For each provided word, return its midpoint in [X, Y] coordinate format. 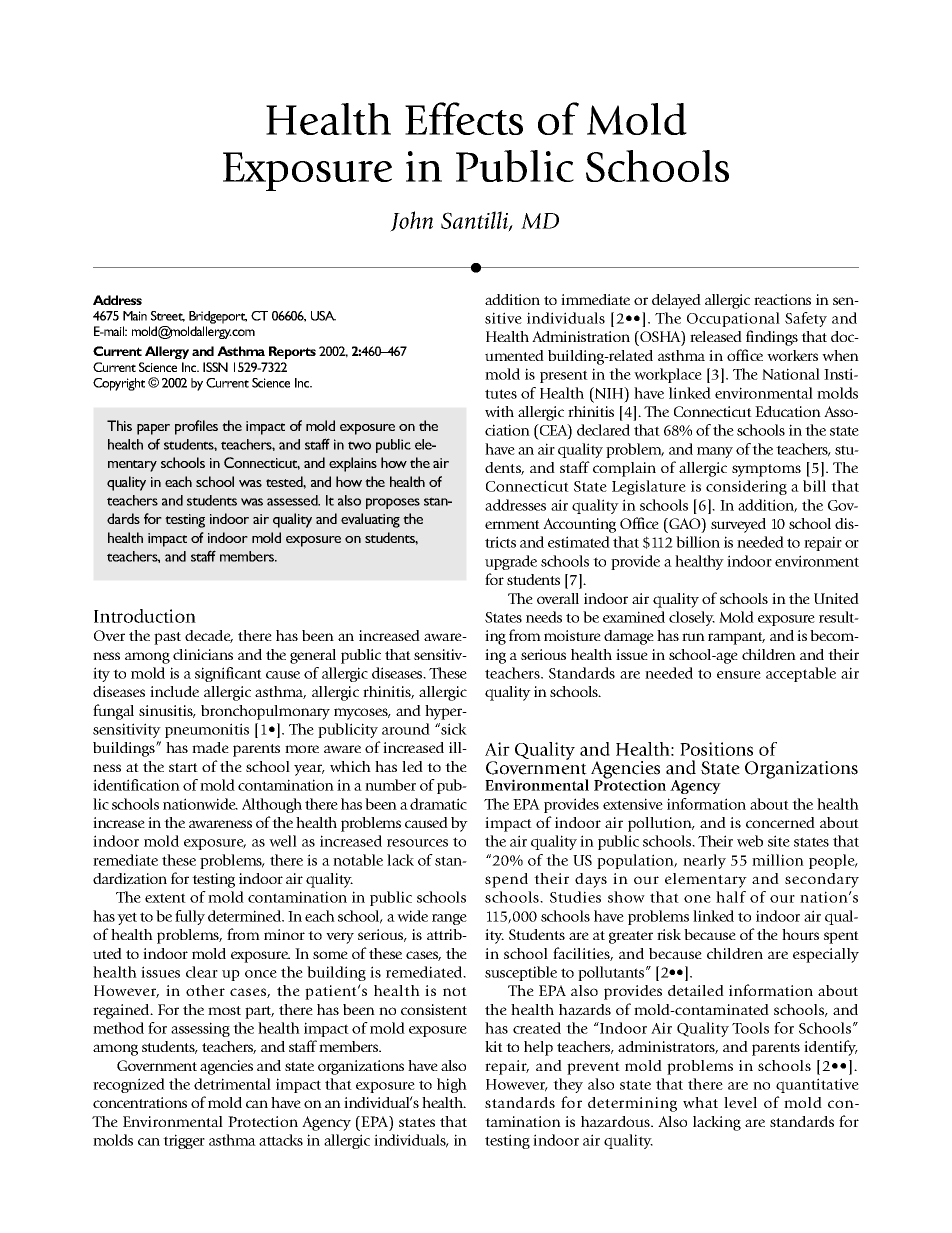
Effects [464, 118]
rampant [736, 638]
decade [209, 636]
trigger [184, 1141]
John [411, 221]
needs [544, 617]
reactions [782, 299]
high [452, 1085]
